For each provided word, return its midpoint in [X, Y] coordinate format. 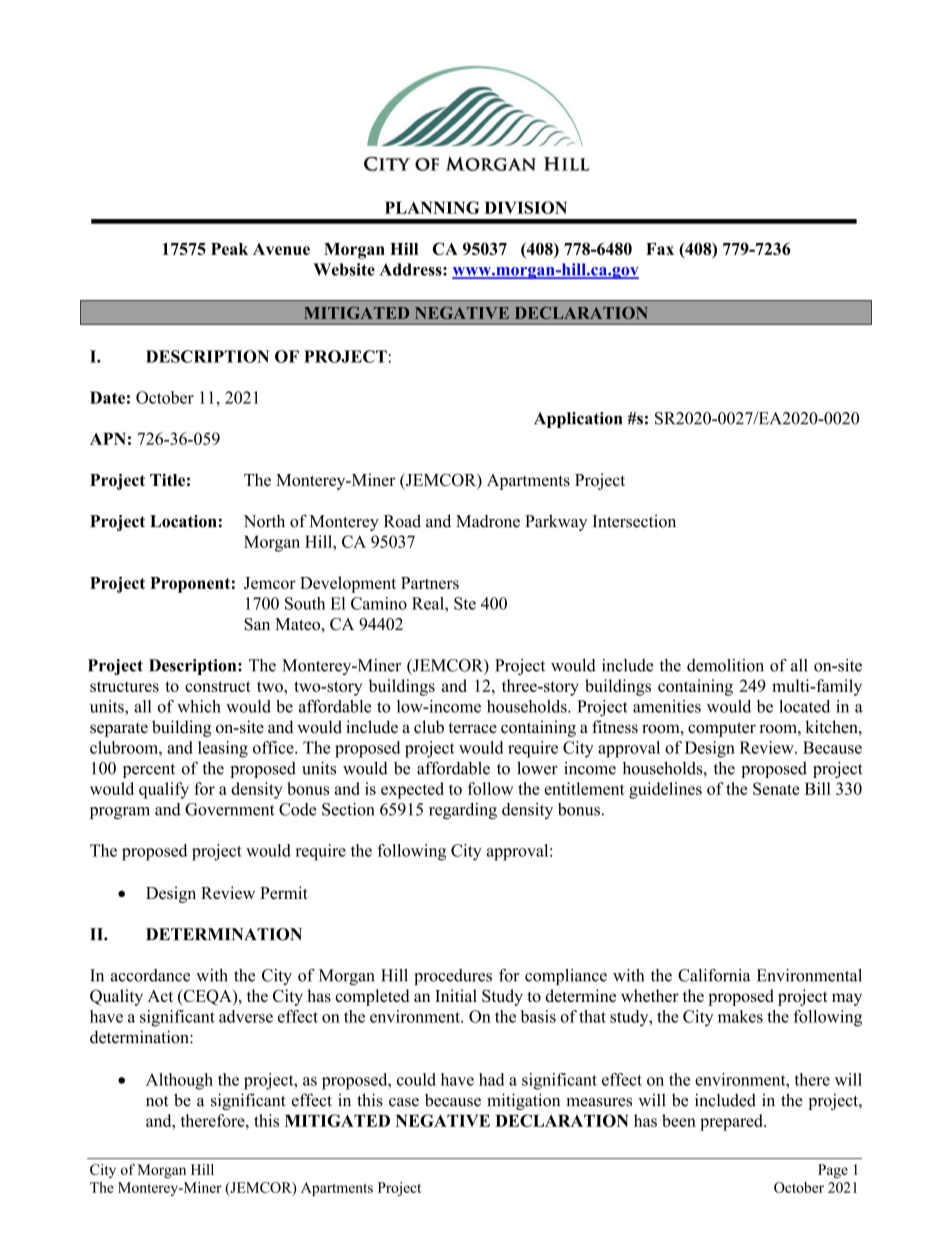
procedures [453, 977]
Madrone [488, 521]
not [157, 1101]
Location [183, 521]
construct [218, 686]
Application [578, 420]
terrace [472, 728]
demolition [725, 665]
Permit [284, 892]
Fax [660, 249]
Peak [229, 249]
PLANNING [432, 207]
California [714, 975]
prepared [732, 1122]
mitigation [523, 1101]
